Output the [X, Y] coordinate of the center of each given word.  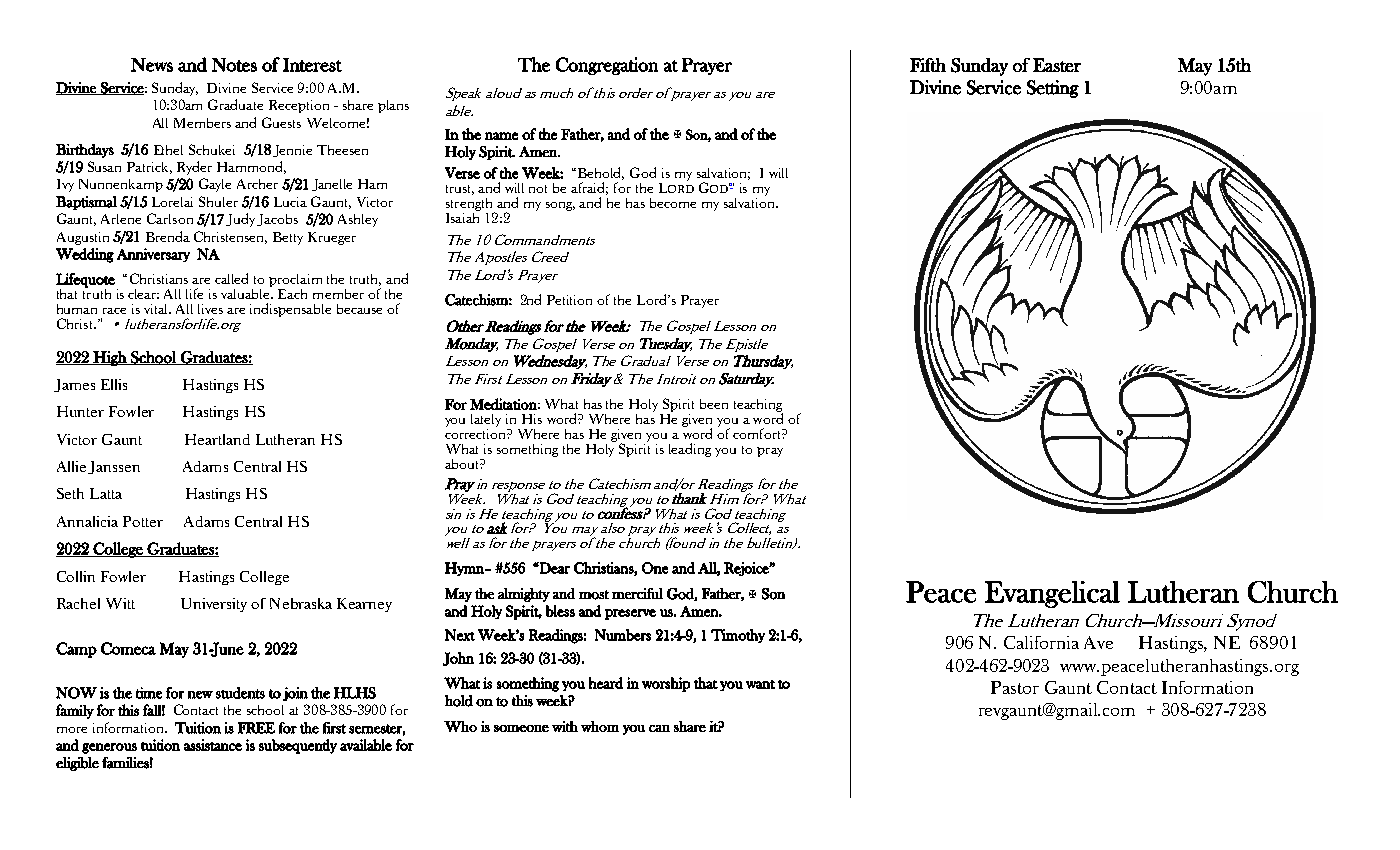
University [214, 605]
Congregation [607, 66]
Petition [569, 300]
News [152, 65]
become [673, 203]
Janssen [114, 467]
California [1041, 642]
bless [560, 611]
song [560, 206]
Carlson [170, 218]
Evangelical [1052, 594]
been [714, 404]
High [110, 358]
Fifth [928, 65]
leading [690, 450]
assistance [213, 745]
